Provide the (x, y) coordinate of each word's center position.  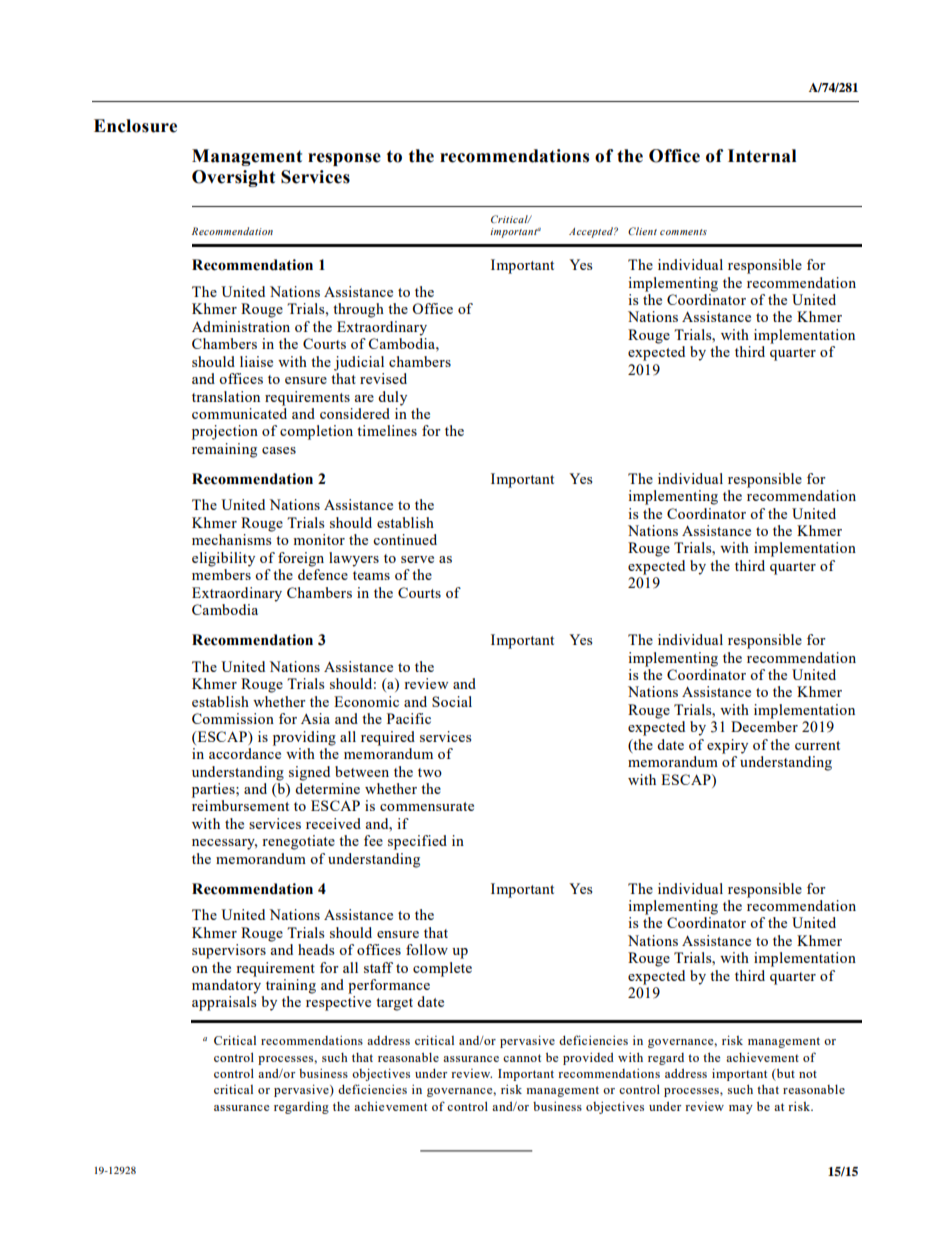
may (741, 1109)
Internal (762, 156)
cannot (522, 1058)
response (344, 159)
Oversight (233, 178)
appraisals (224, 1003)
